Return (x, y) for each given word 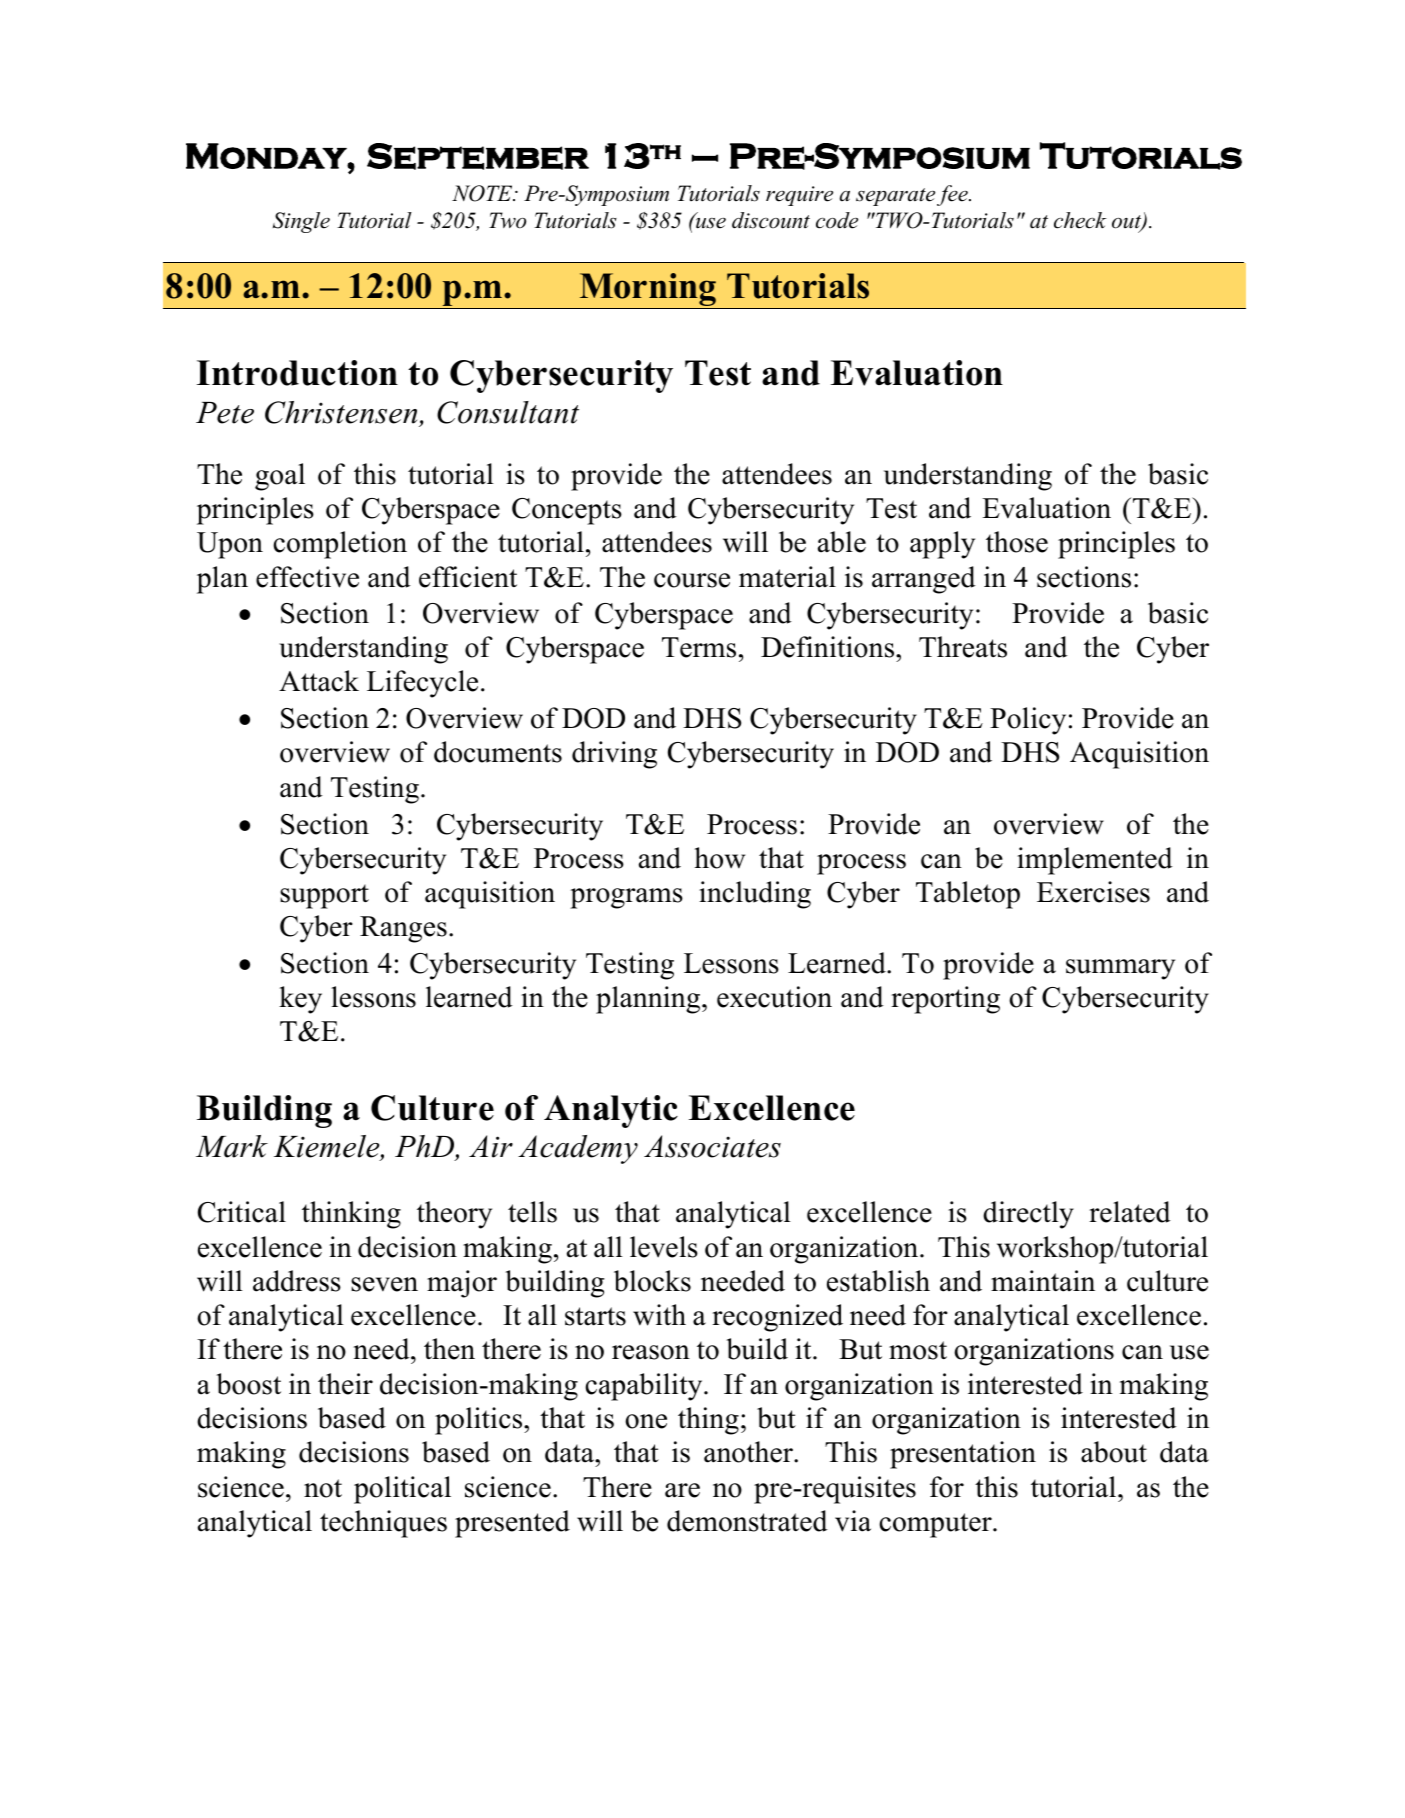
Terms (699, 647)
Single (301, 222)
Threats (963, 647)
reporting (945, 1000)
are (682, 1490)
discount (771, 220)
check (1080, 220)
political (402, 1490)
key (300, 1000)
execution (774, 997)
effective (307, 577)
